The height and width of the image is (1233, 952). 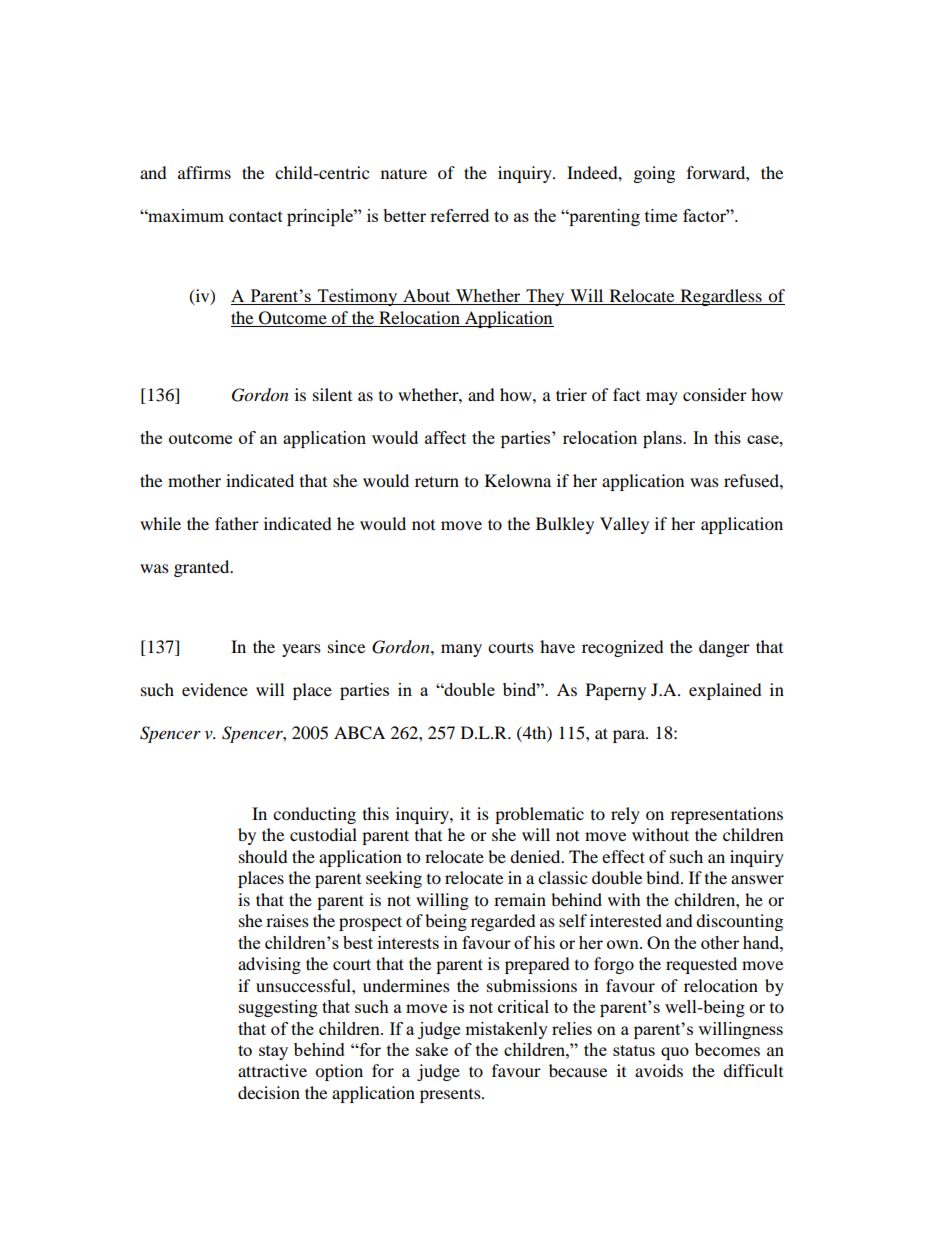 I want to click on attractive, so click(x=272, y=1070).
